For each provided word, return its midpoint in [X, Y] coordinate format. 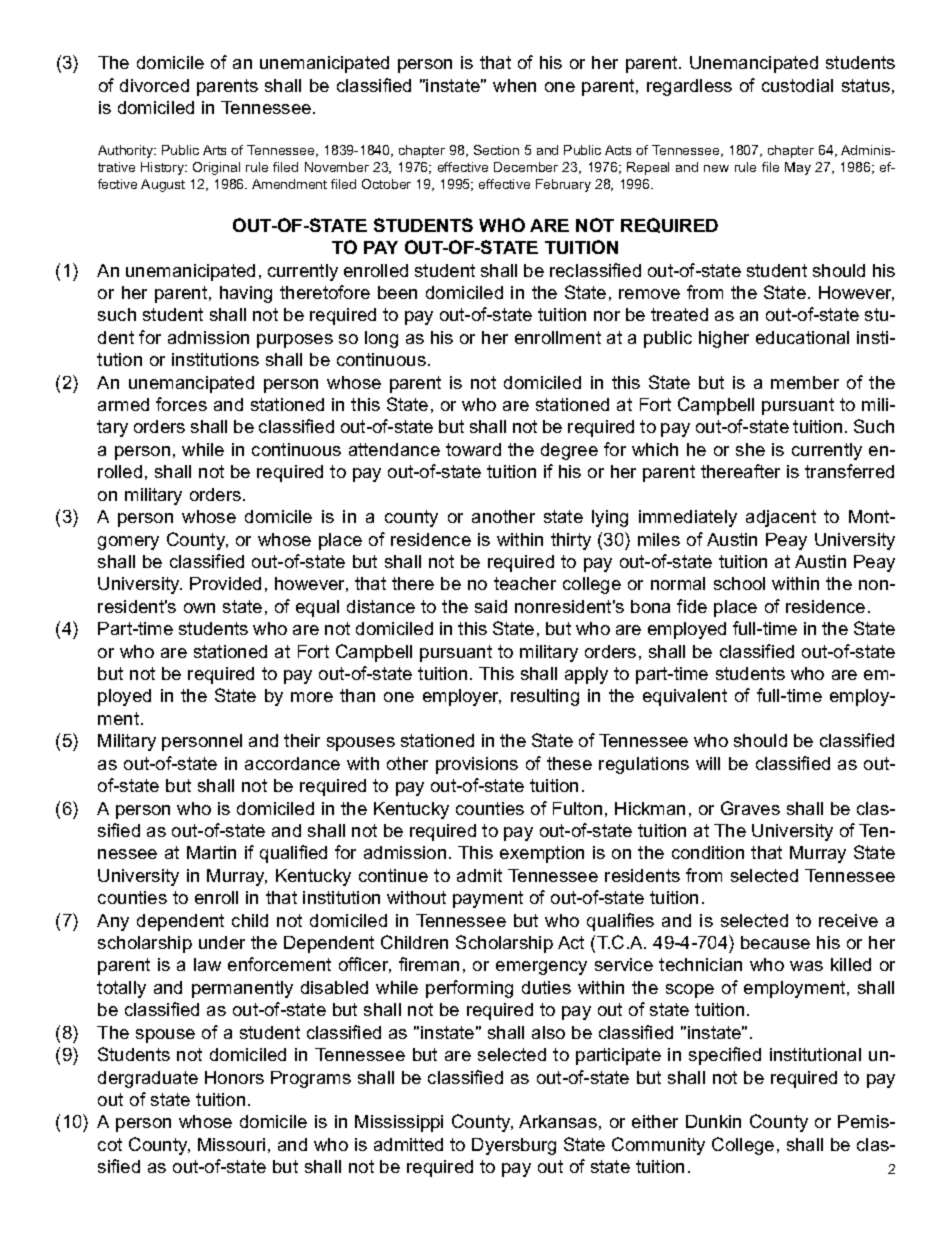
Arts [214, 150]
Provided [225, 583]
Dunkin [713, 1121]
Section [496, 150]
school [739, 583]
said [491, 606]
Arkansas [558, 1121]
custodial [797, 85]
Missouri [231, 1144]
